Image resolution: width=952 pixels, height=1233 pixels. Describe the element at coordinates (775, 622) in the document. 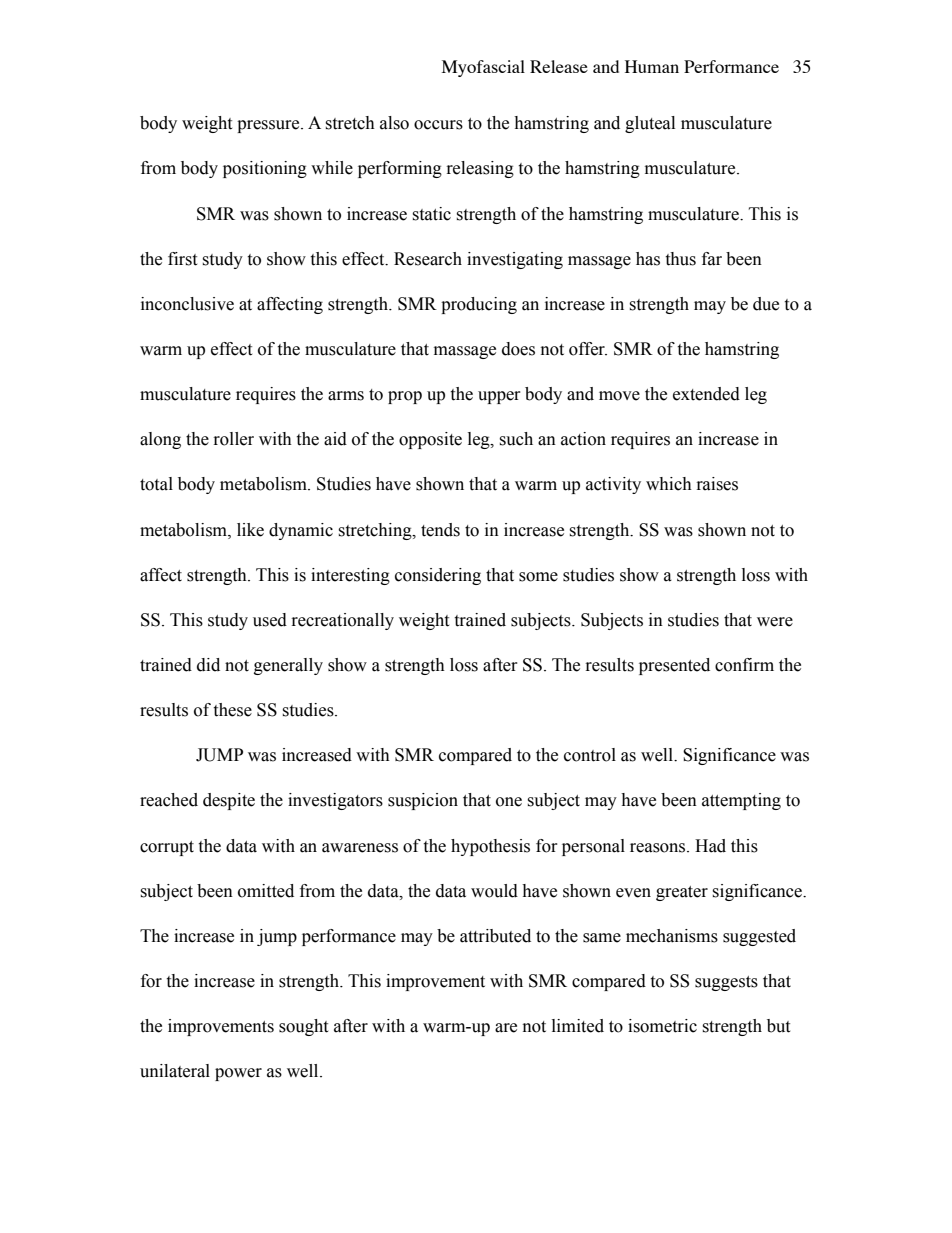

I see `were` at that location.
